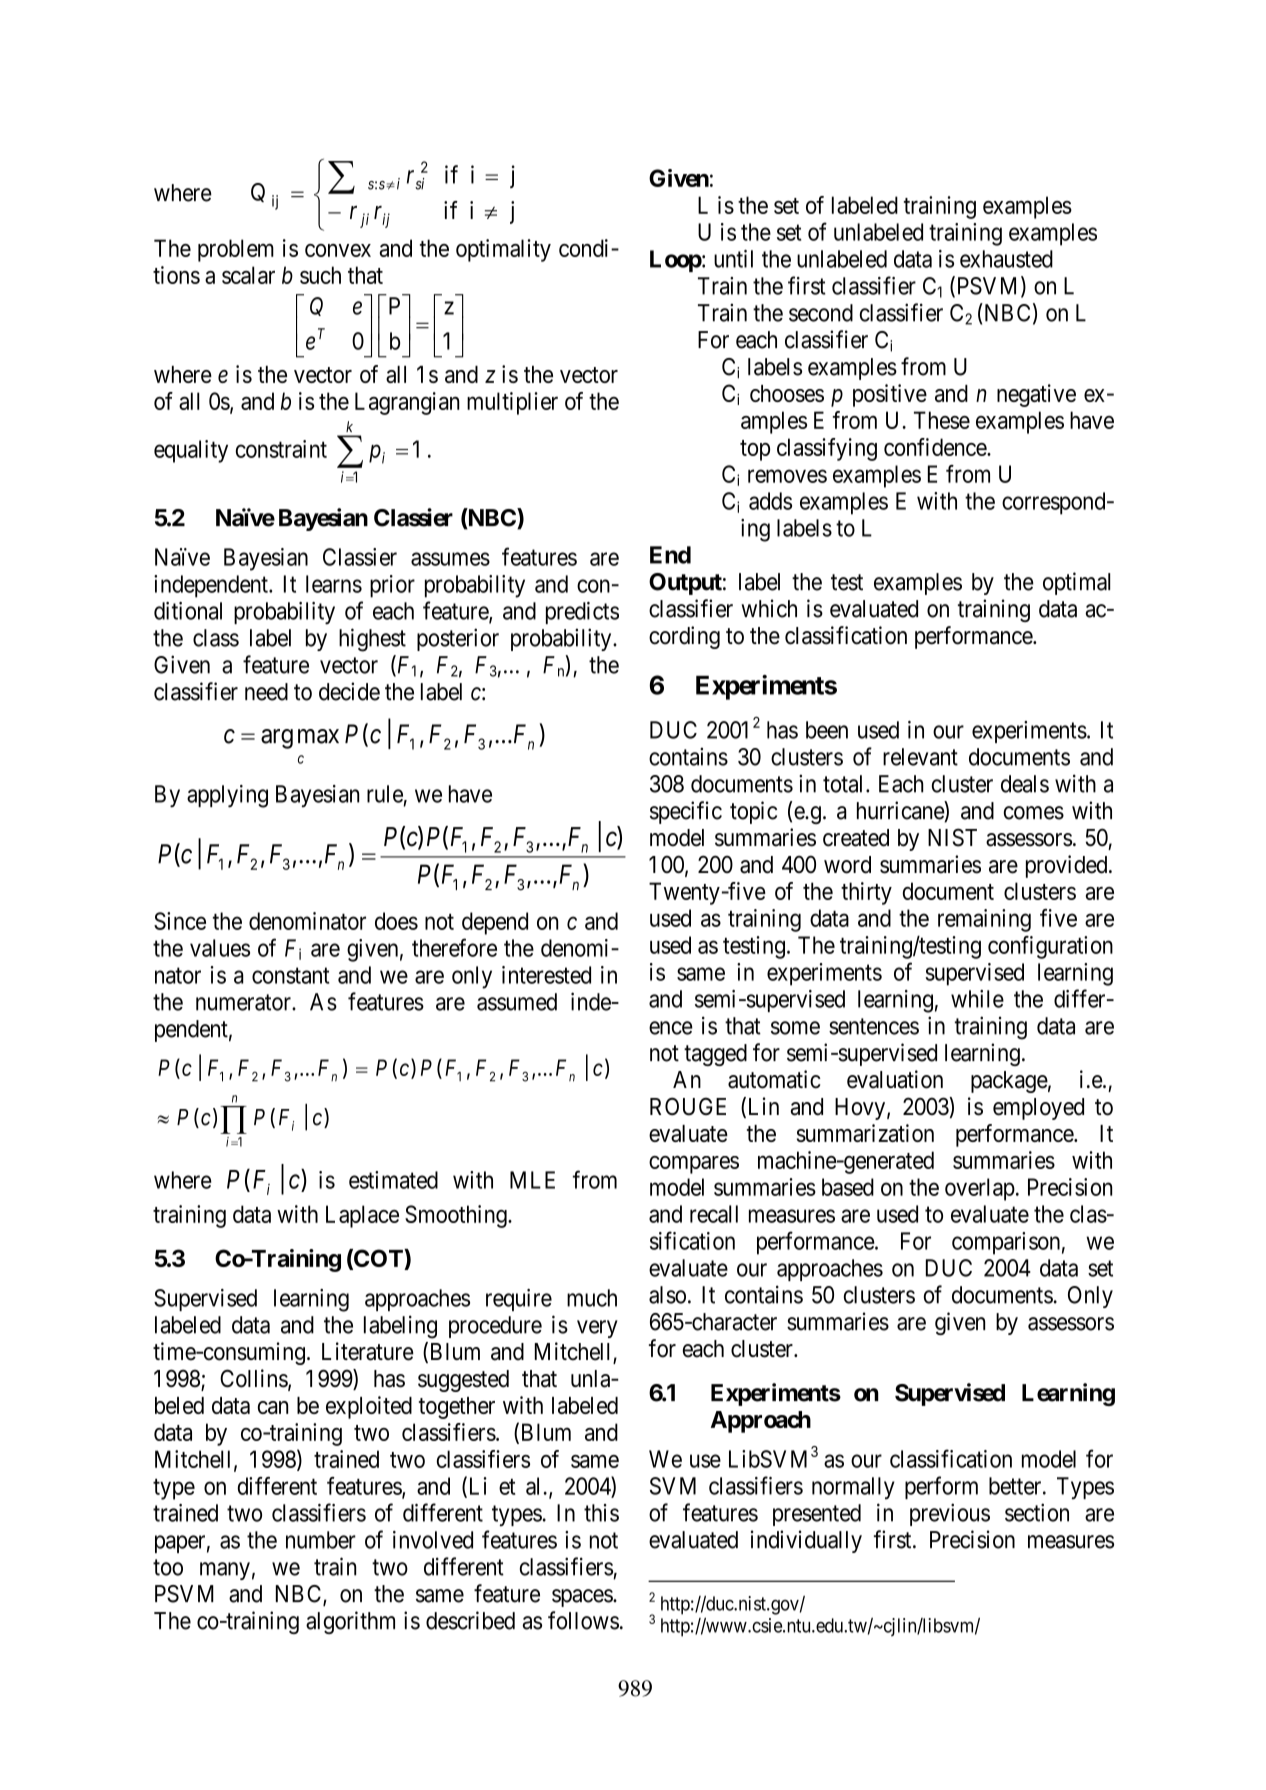 The height and width of the screenshot is (1790, 1266). I want to click on many, so click(225, 1571).
